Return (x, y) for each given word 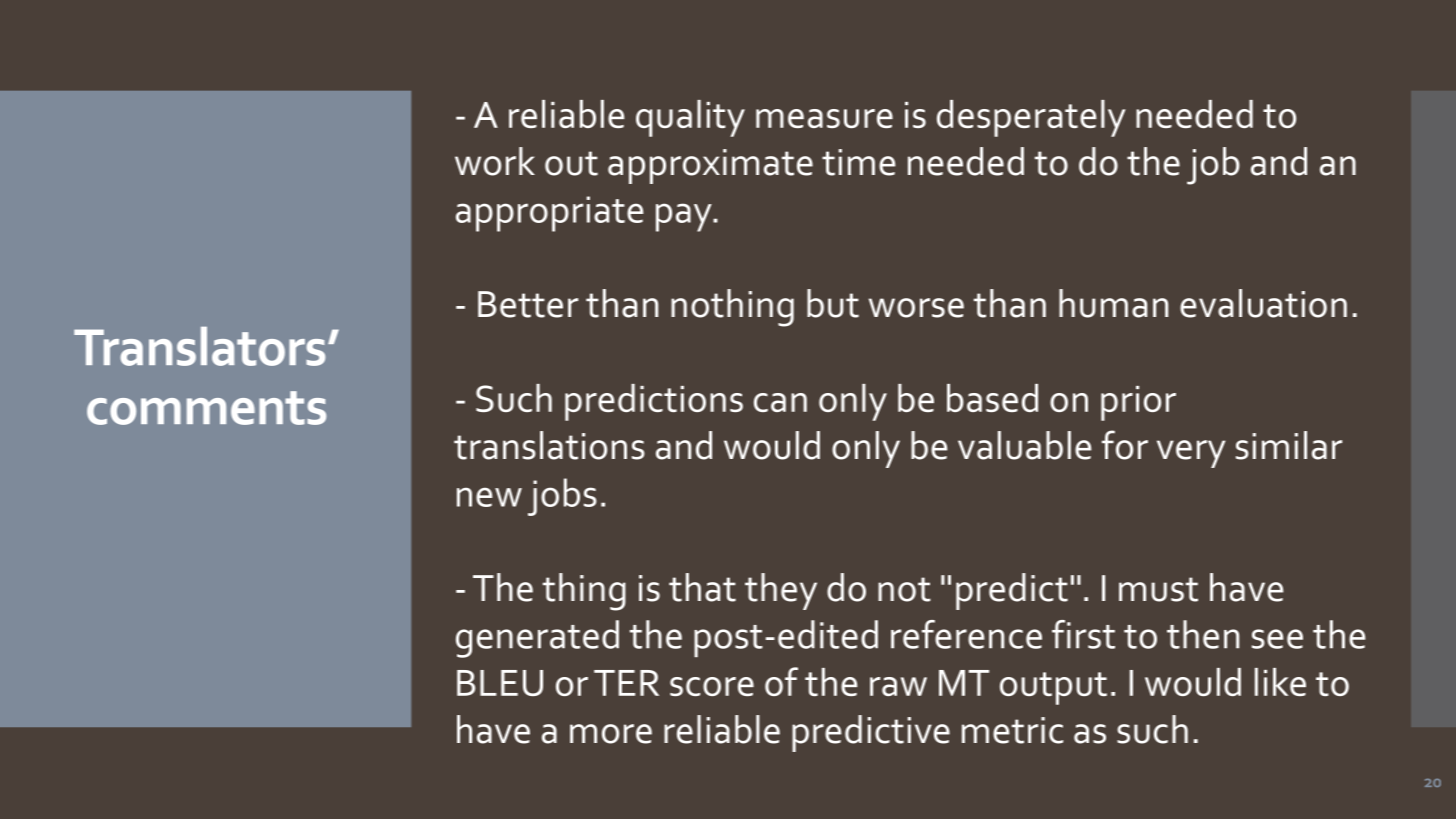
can (780, 402)
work (495, 161)
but (833, 303)
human (1113, 303)
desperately (1031, 118)
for (1125, 445)
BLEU (500, 683)
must (1158, 589)
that (702, 587)
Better (528, 304)
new (489, 497)
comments (206, 408)
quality (690, 118)
